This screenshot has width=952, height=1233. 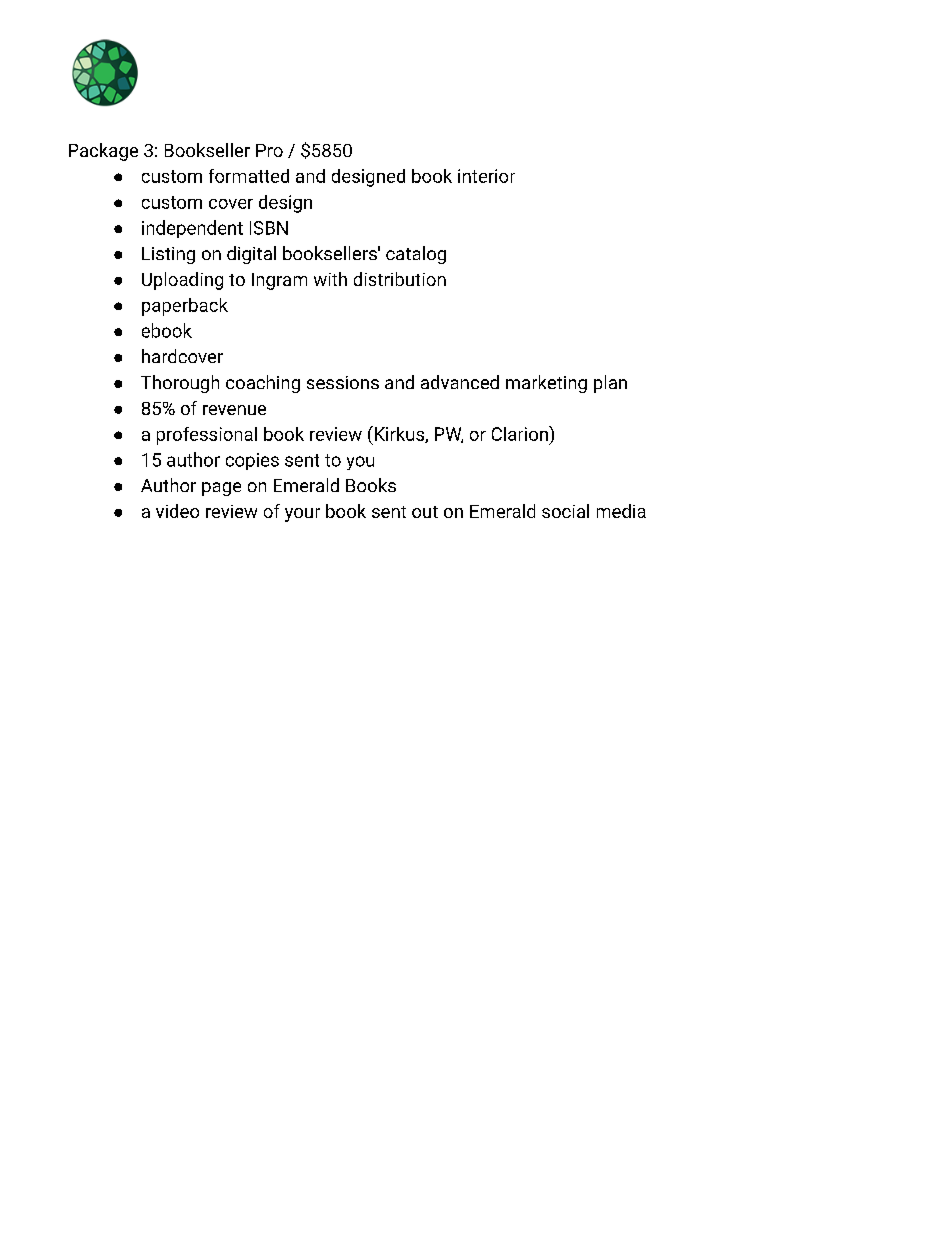 I want to click on Package, so click(x=103, y=152).
